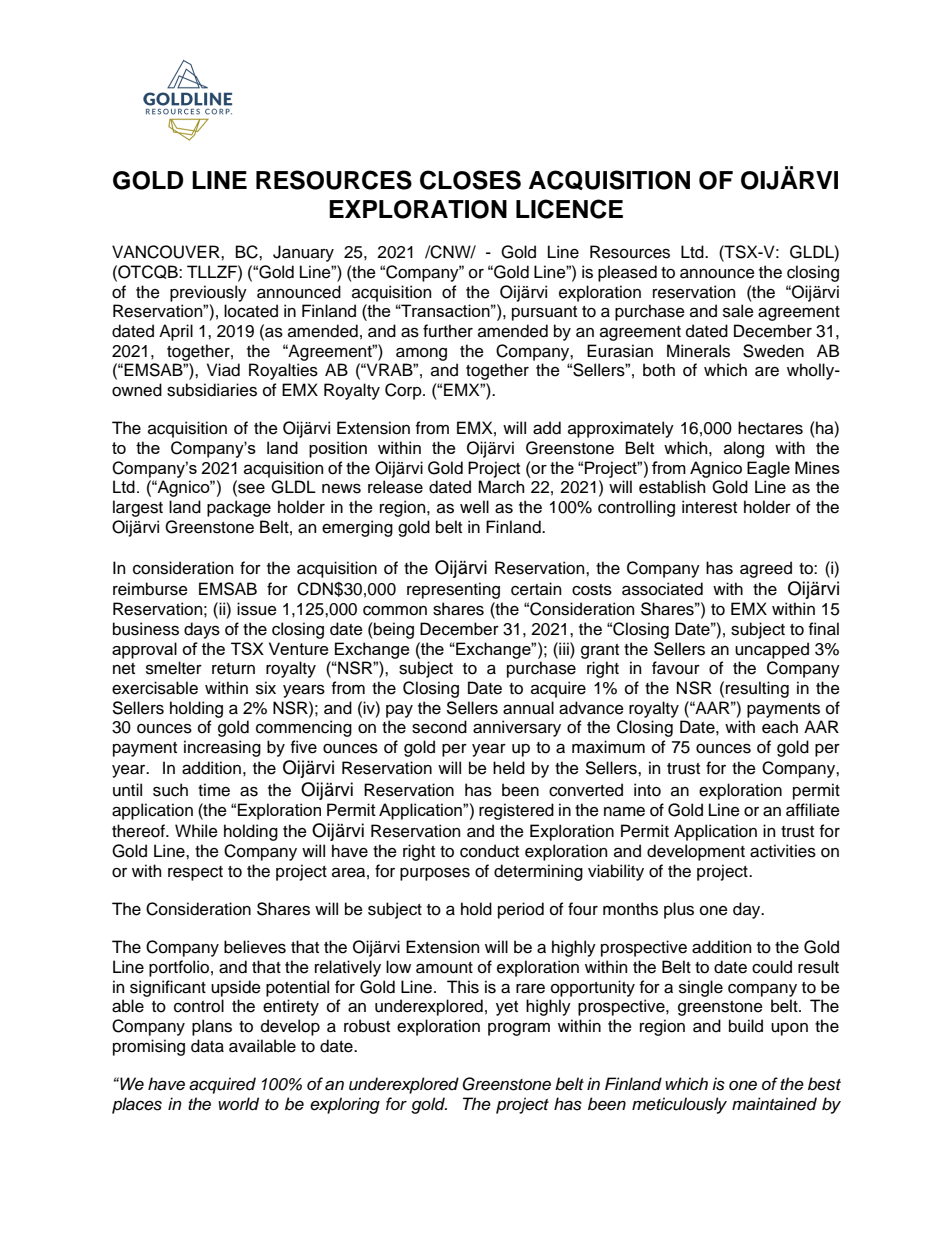  I want to click on program, so click(519, 1029).
